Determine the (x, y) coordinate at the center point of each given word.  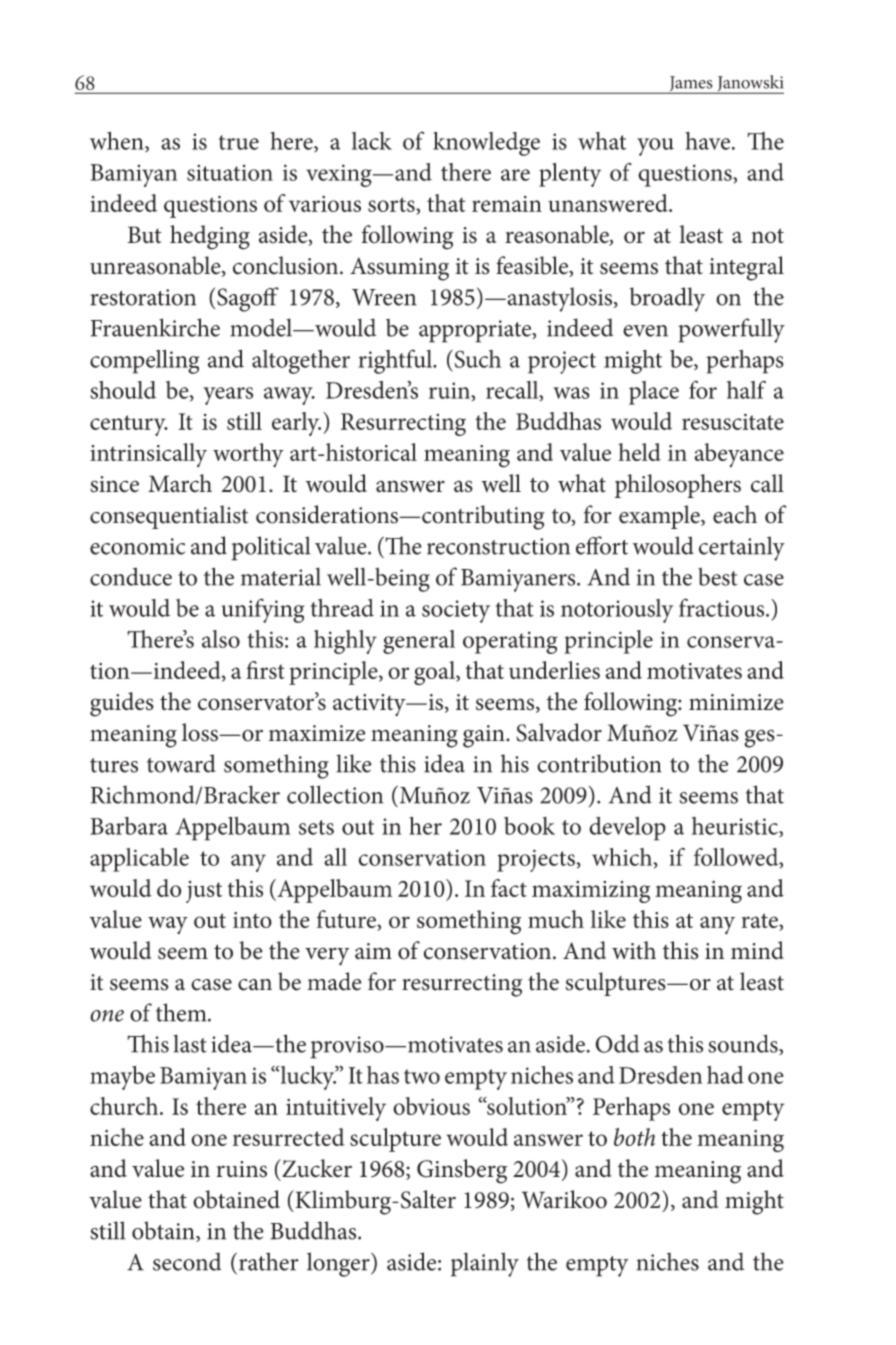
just (204, 892)
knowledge (486, 144)
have (707, 141)
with (634, 950)
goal (435, 673)
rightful (396, 361)
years (228, 396)
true (239, 142)
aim (373, 951)
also (221, 639)
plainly (485, 1264)
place (654, 393)
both (634, 1137)
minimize (736, 702)
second (187, 1261)
